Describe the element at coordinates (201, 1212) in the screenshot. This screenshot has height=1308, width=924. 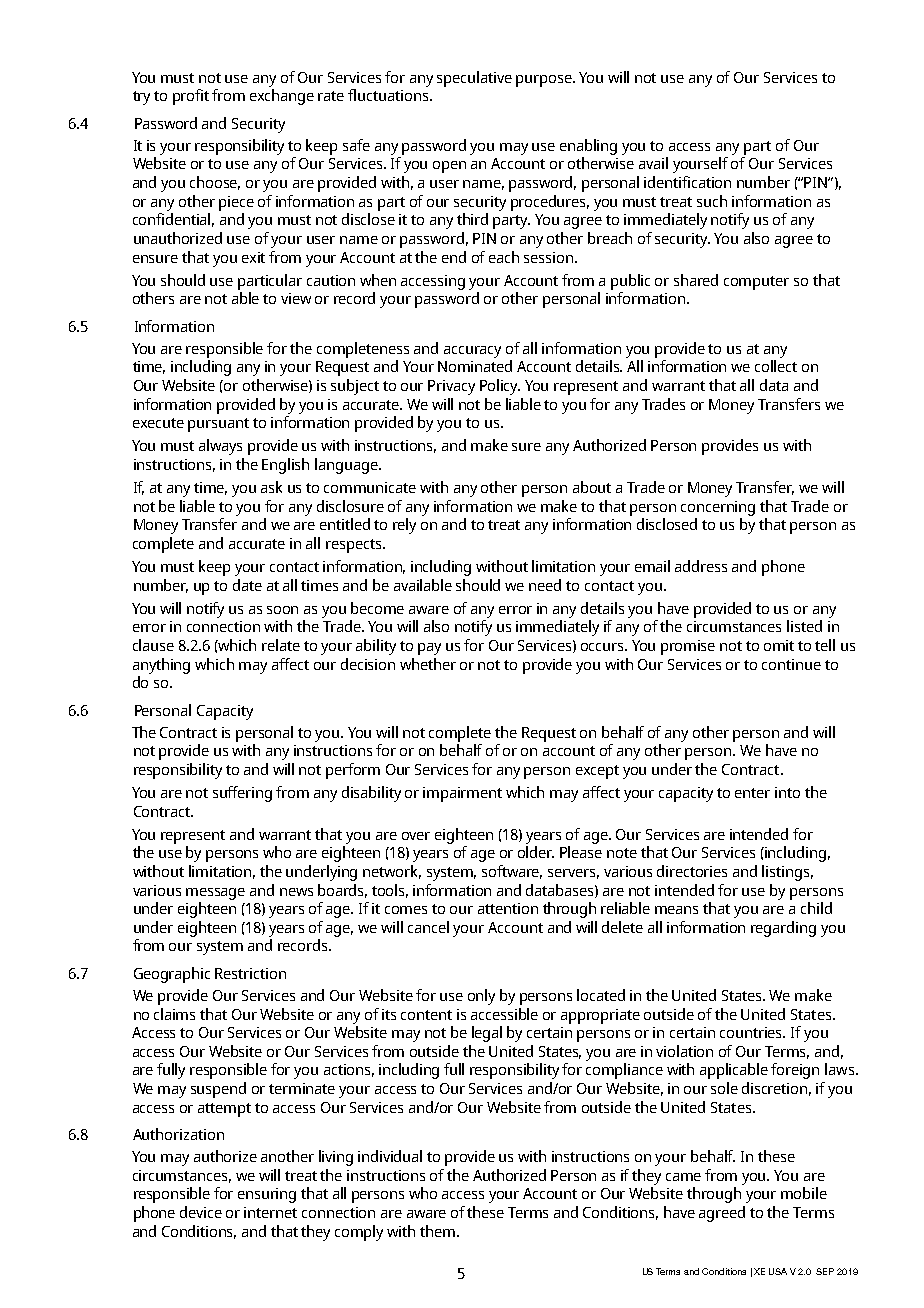
I see `device` at that location.
